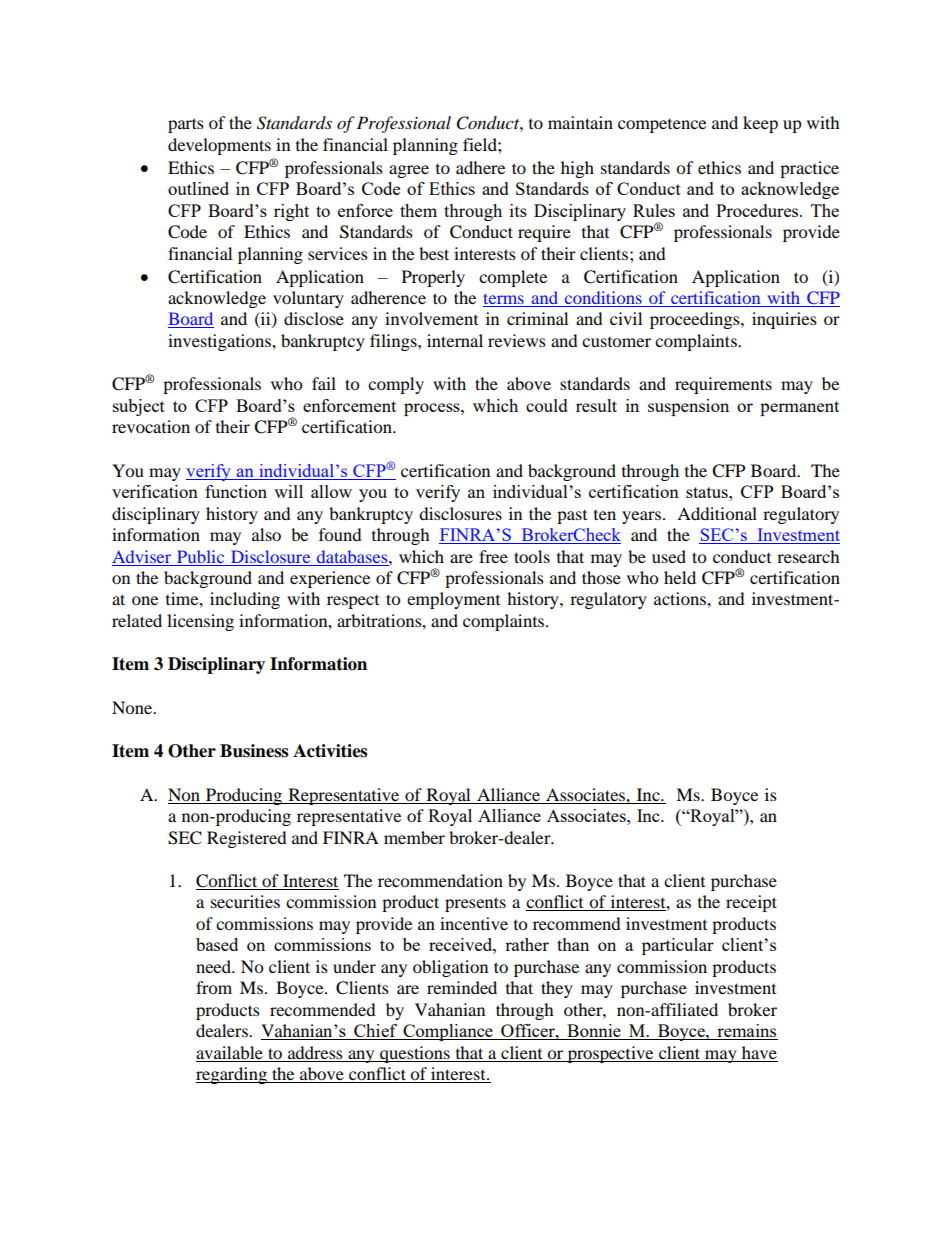  I want to click on internal, so click(455, 340).
